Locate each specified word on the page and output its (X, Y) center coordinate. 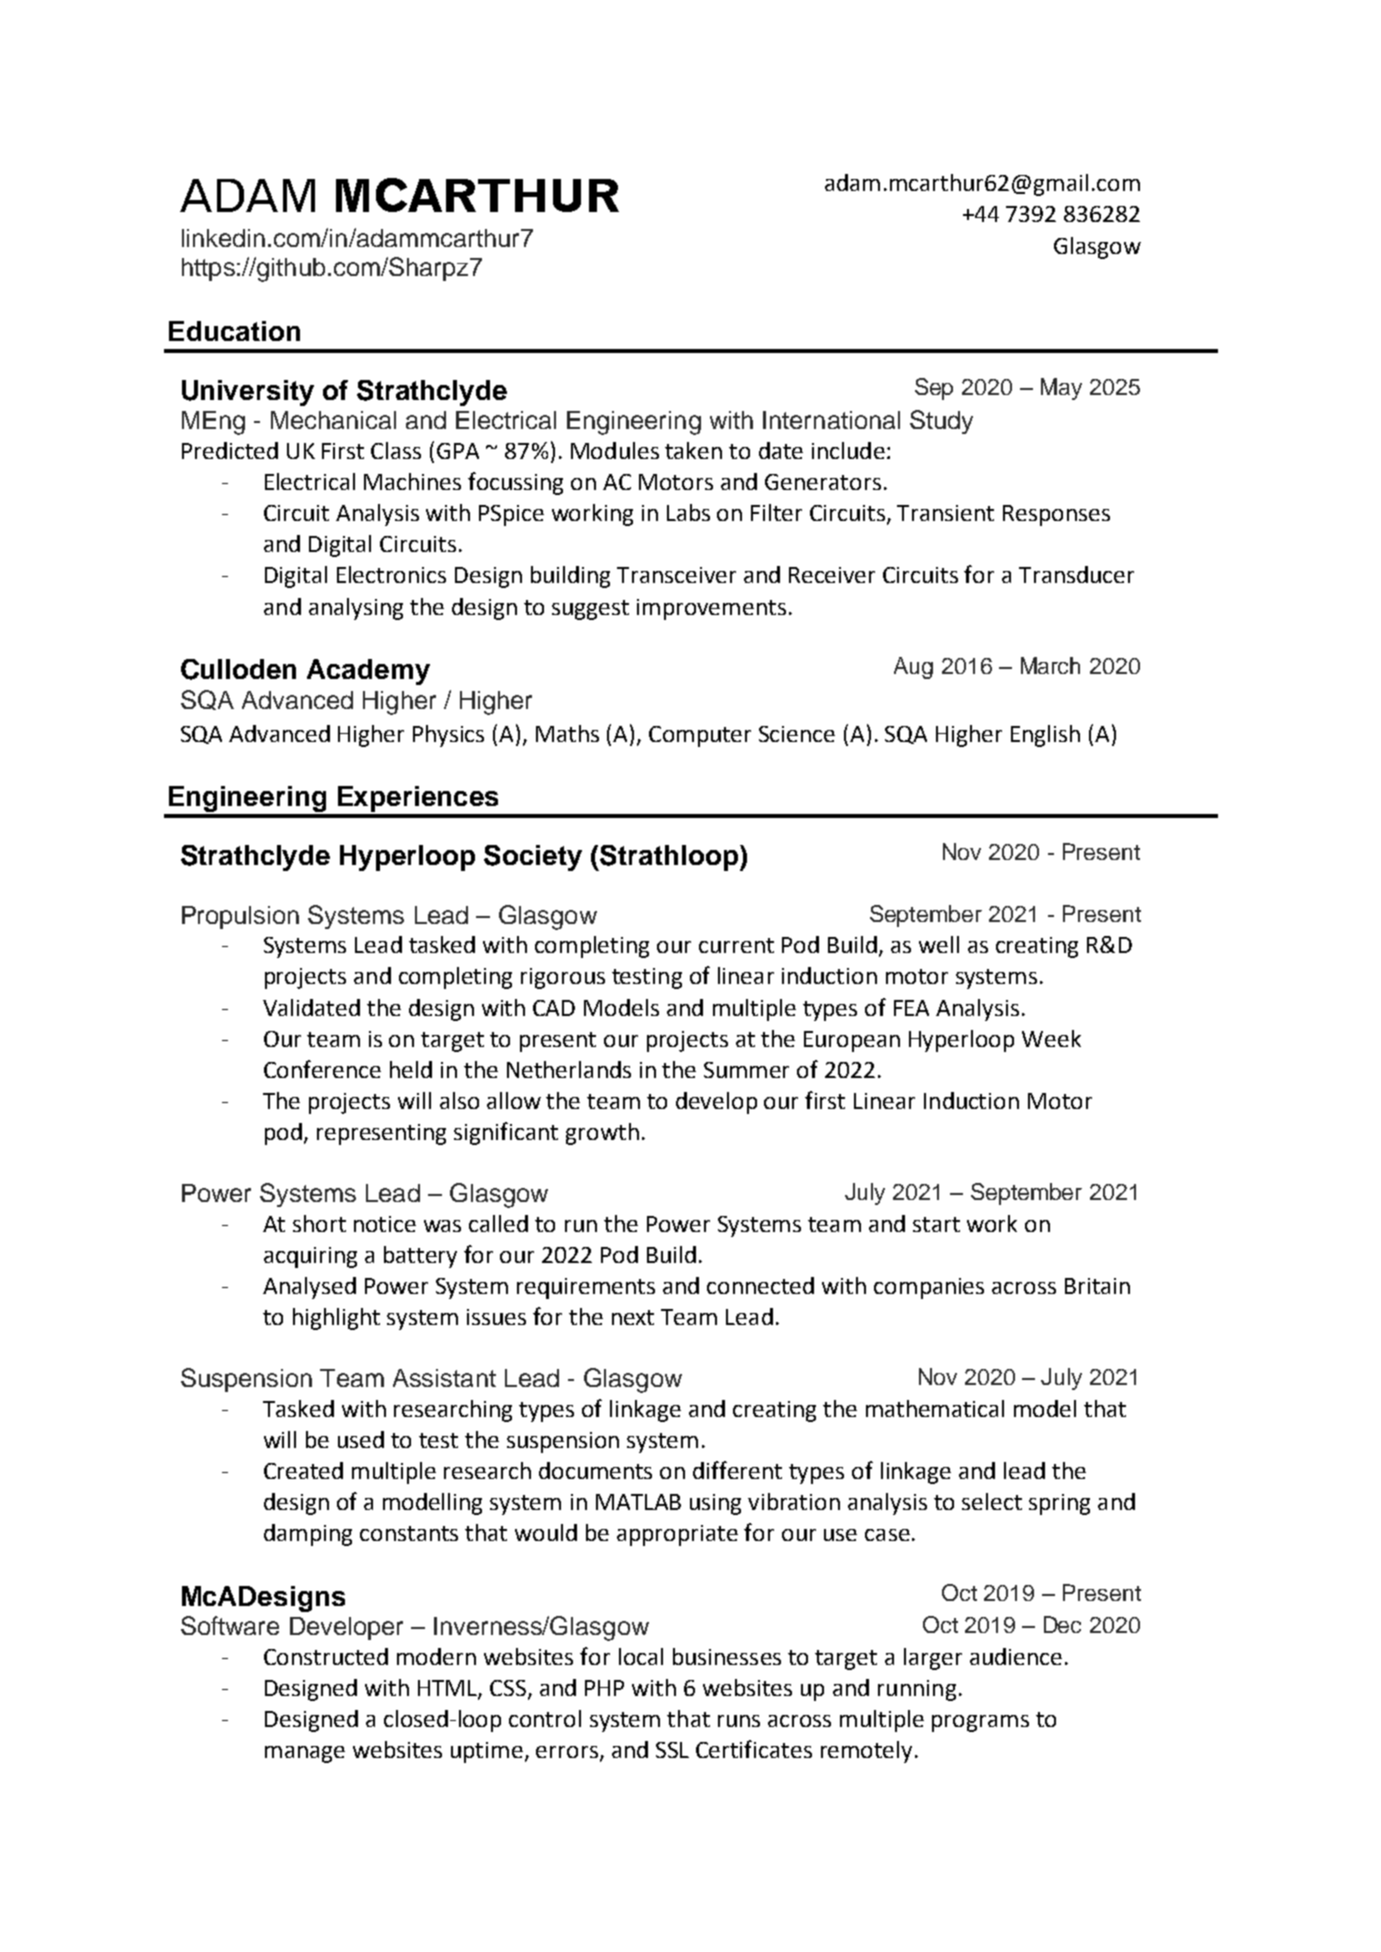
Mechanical (333, 420)
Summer (746, 1070)
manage (305, 1754)
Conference (322, 1069)
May (1061, 389)
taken (693, 450)
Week (1051, 1038)
